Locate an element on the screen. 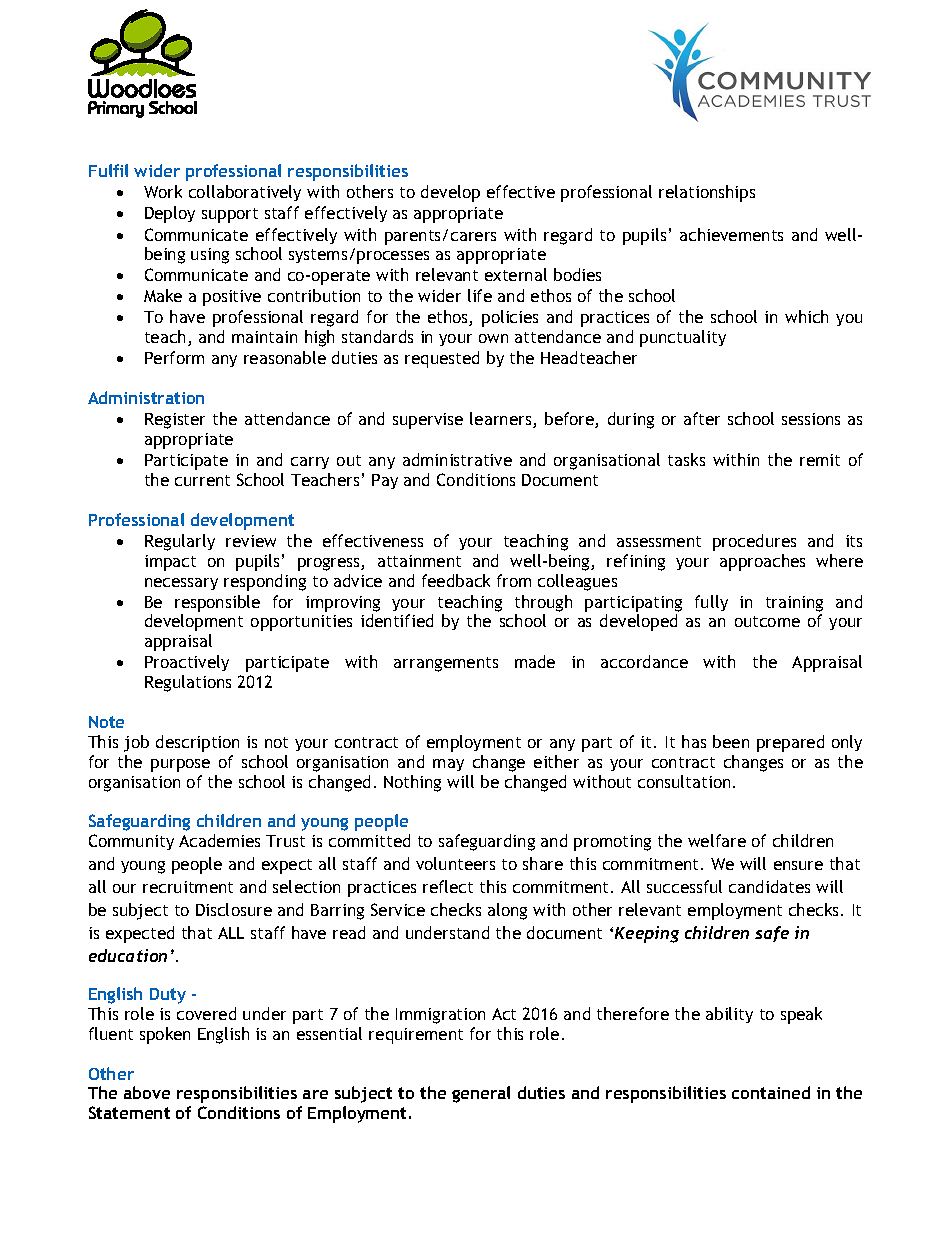  relationships is located at coordinates (707, 193).
